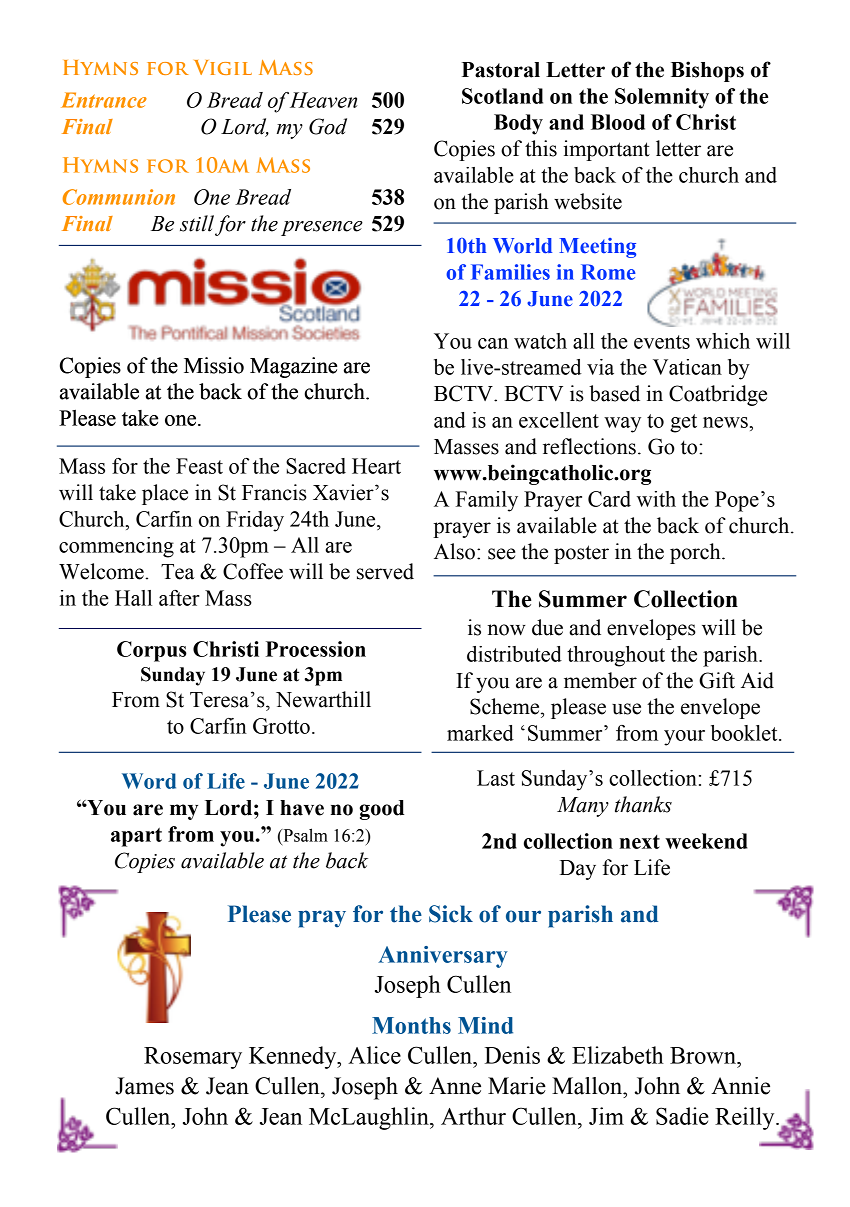 This screenshot has height=1207, width=850. I want to click on James, so click(144, 1086).
